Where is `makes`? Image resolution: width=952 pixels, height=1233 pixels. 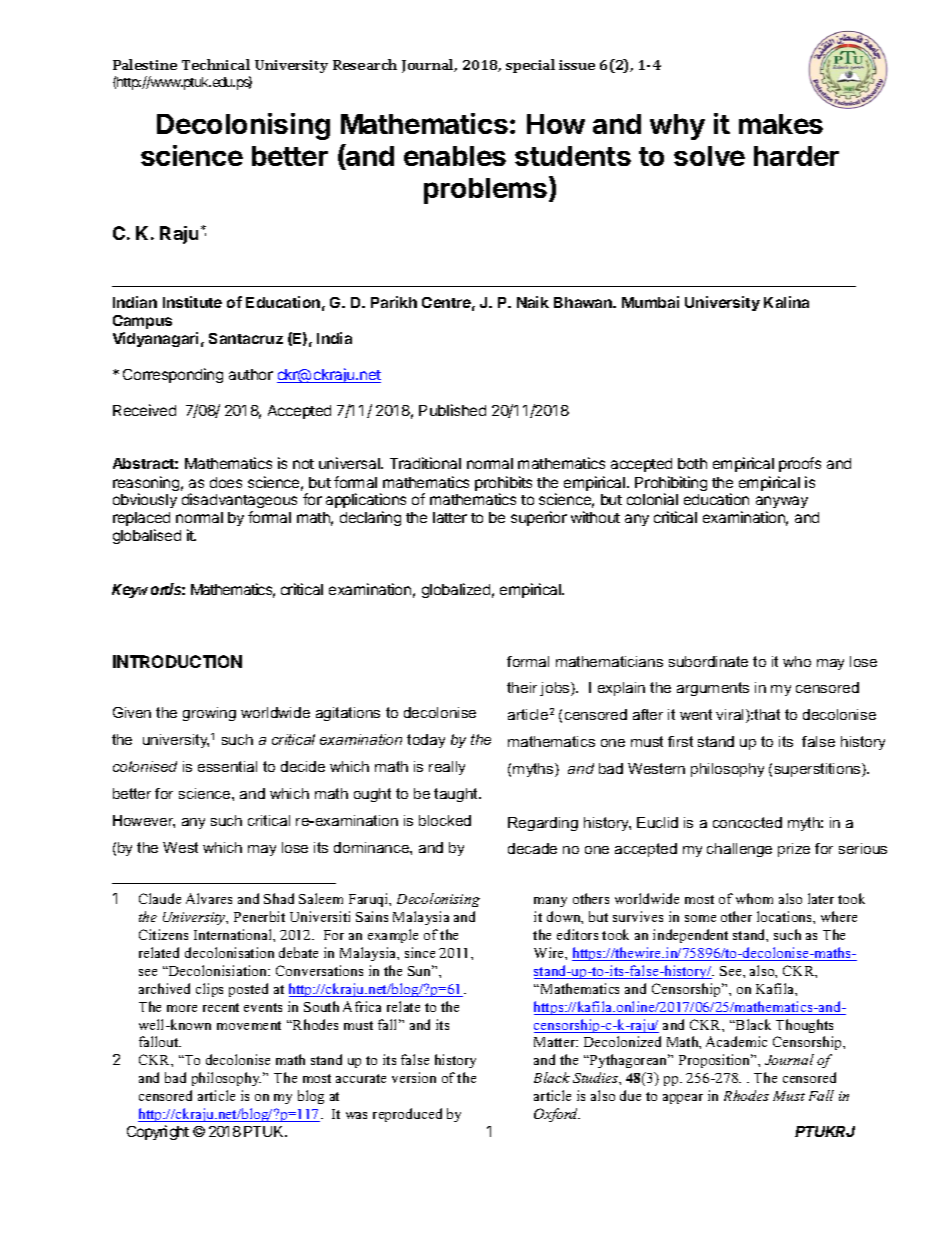
makes is located at coordinates (781, 124).
